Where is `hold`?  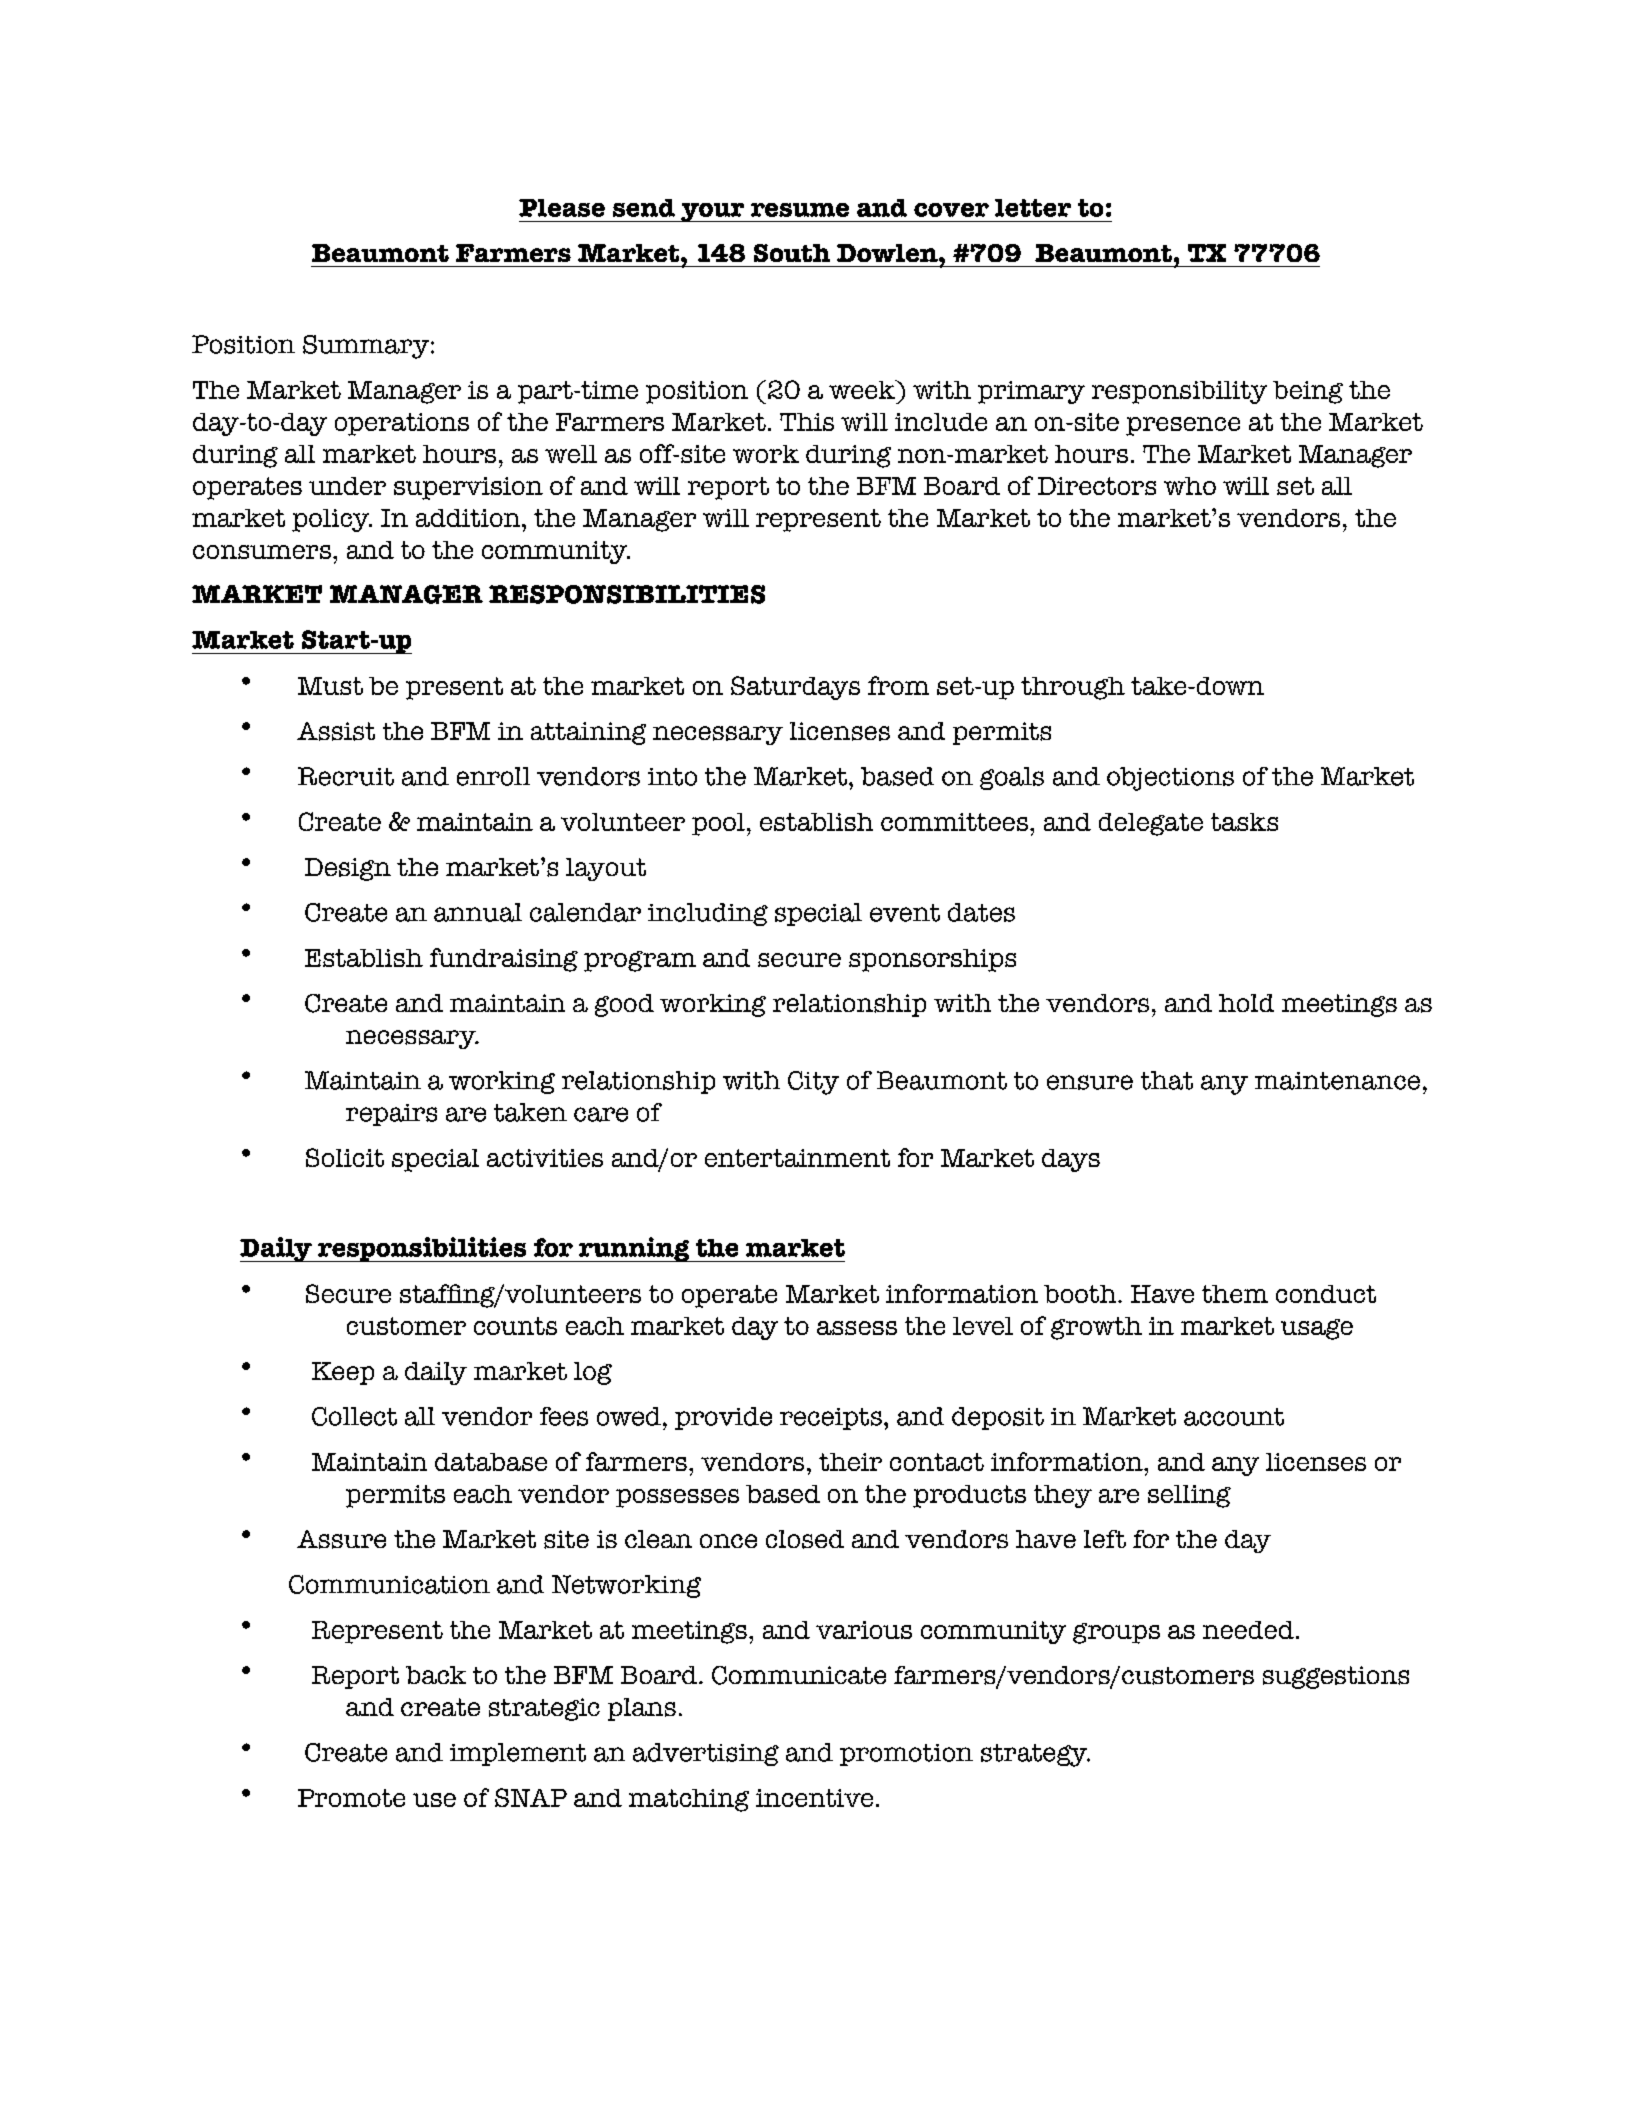
hold is located at coordinates (1246, 1003).
